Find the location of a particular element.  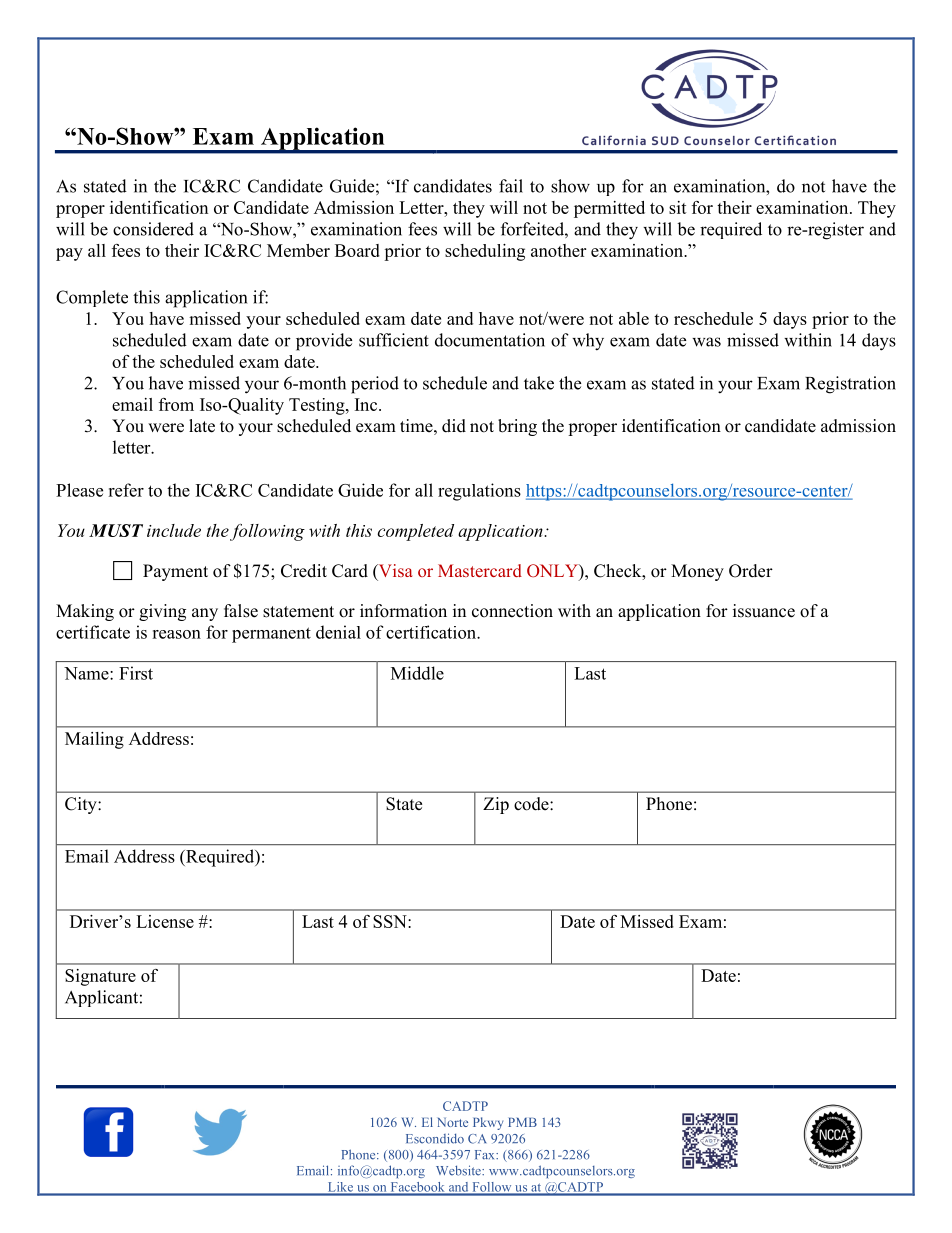

First is located at coordinates (136, 673).
